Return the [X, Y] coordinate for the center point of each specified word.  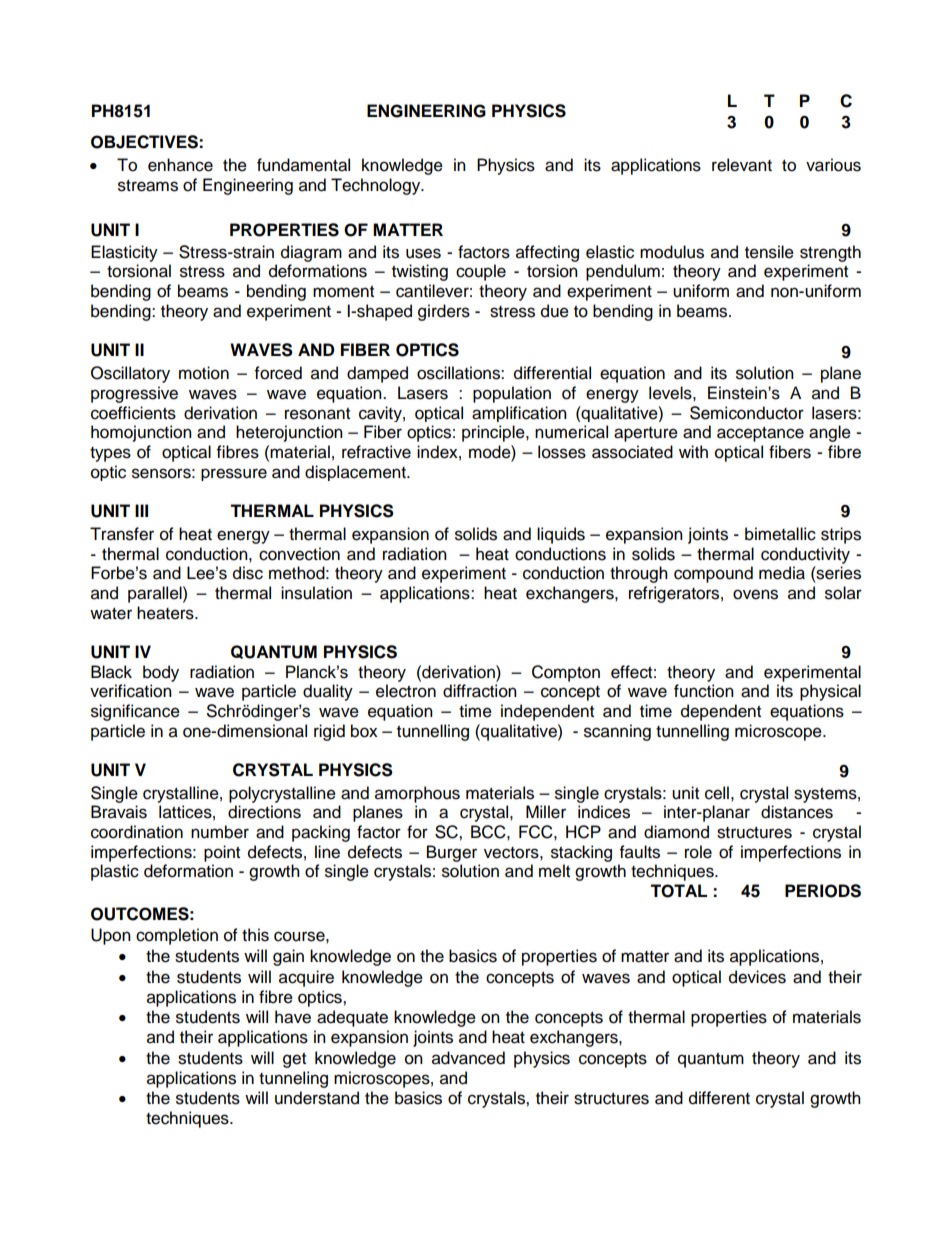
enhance [180, 165]
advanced [468, 1058]
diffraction [480, 691]
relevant [742, 165]
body [161, 673]
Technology [377, 186]
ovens [755, 594]
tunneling [293, 1079]
